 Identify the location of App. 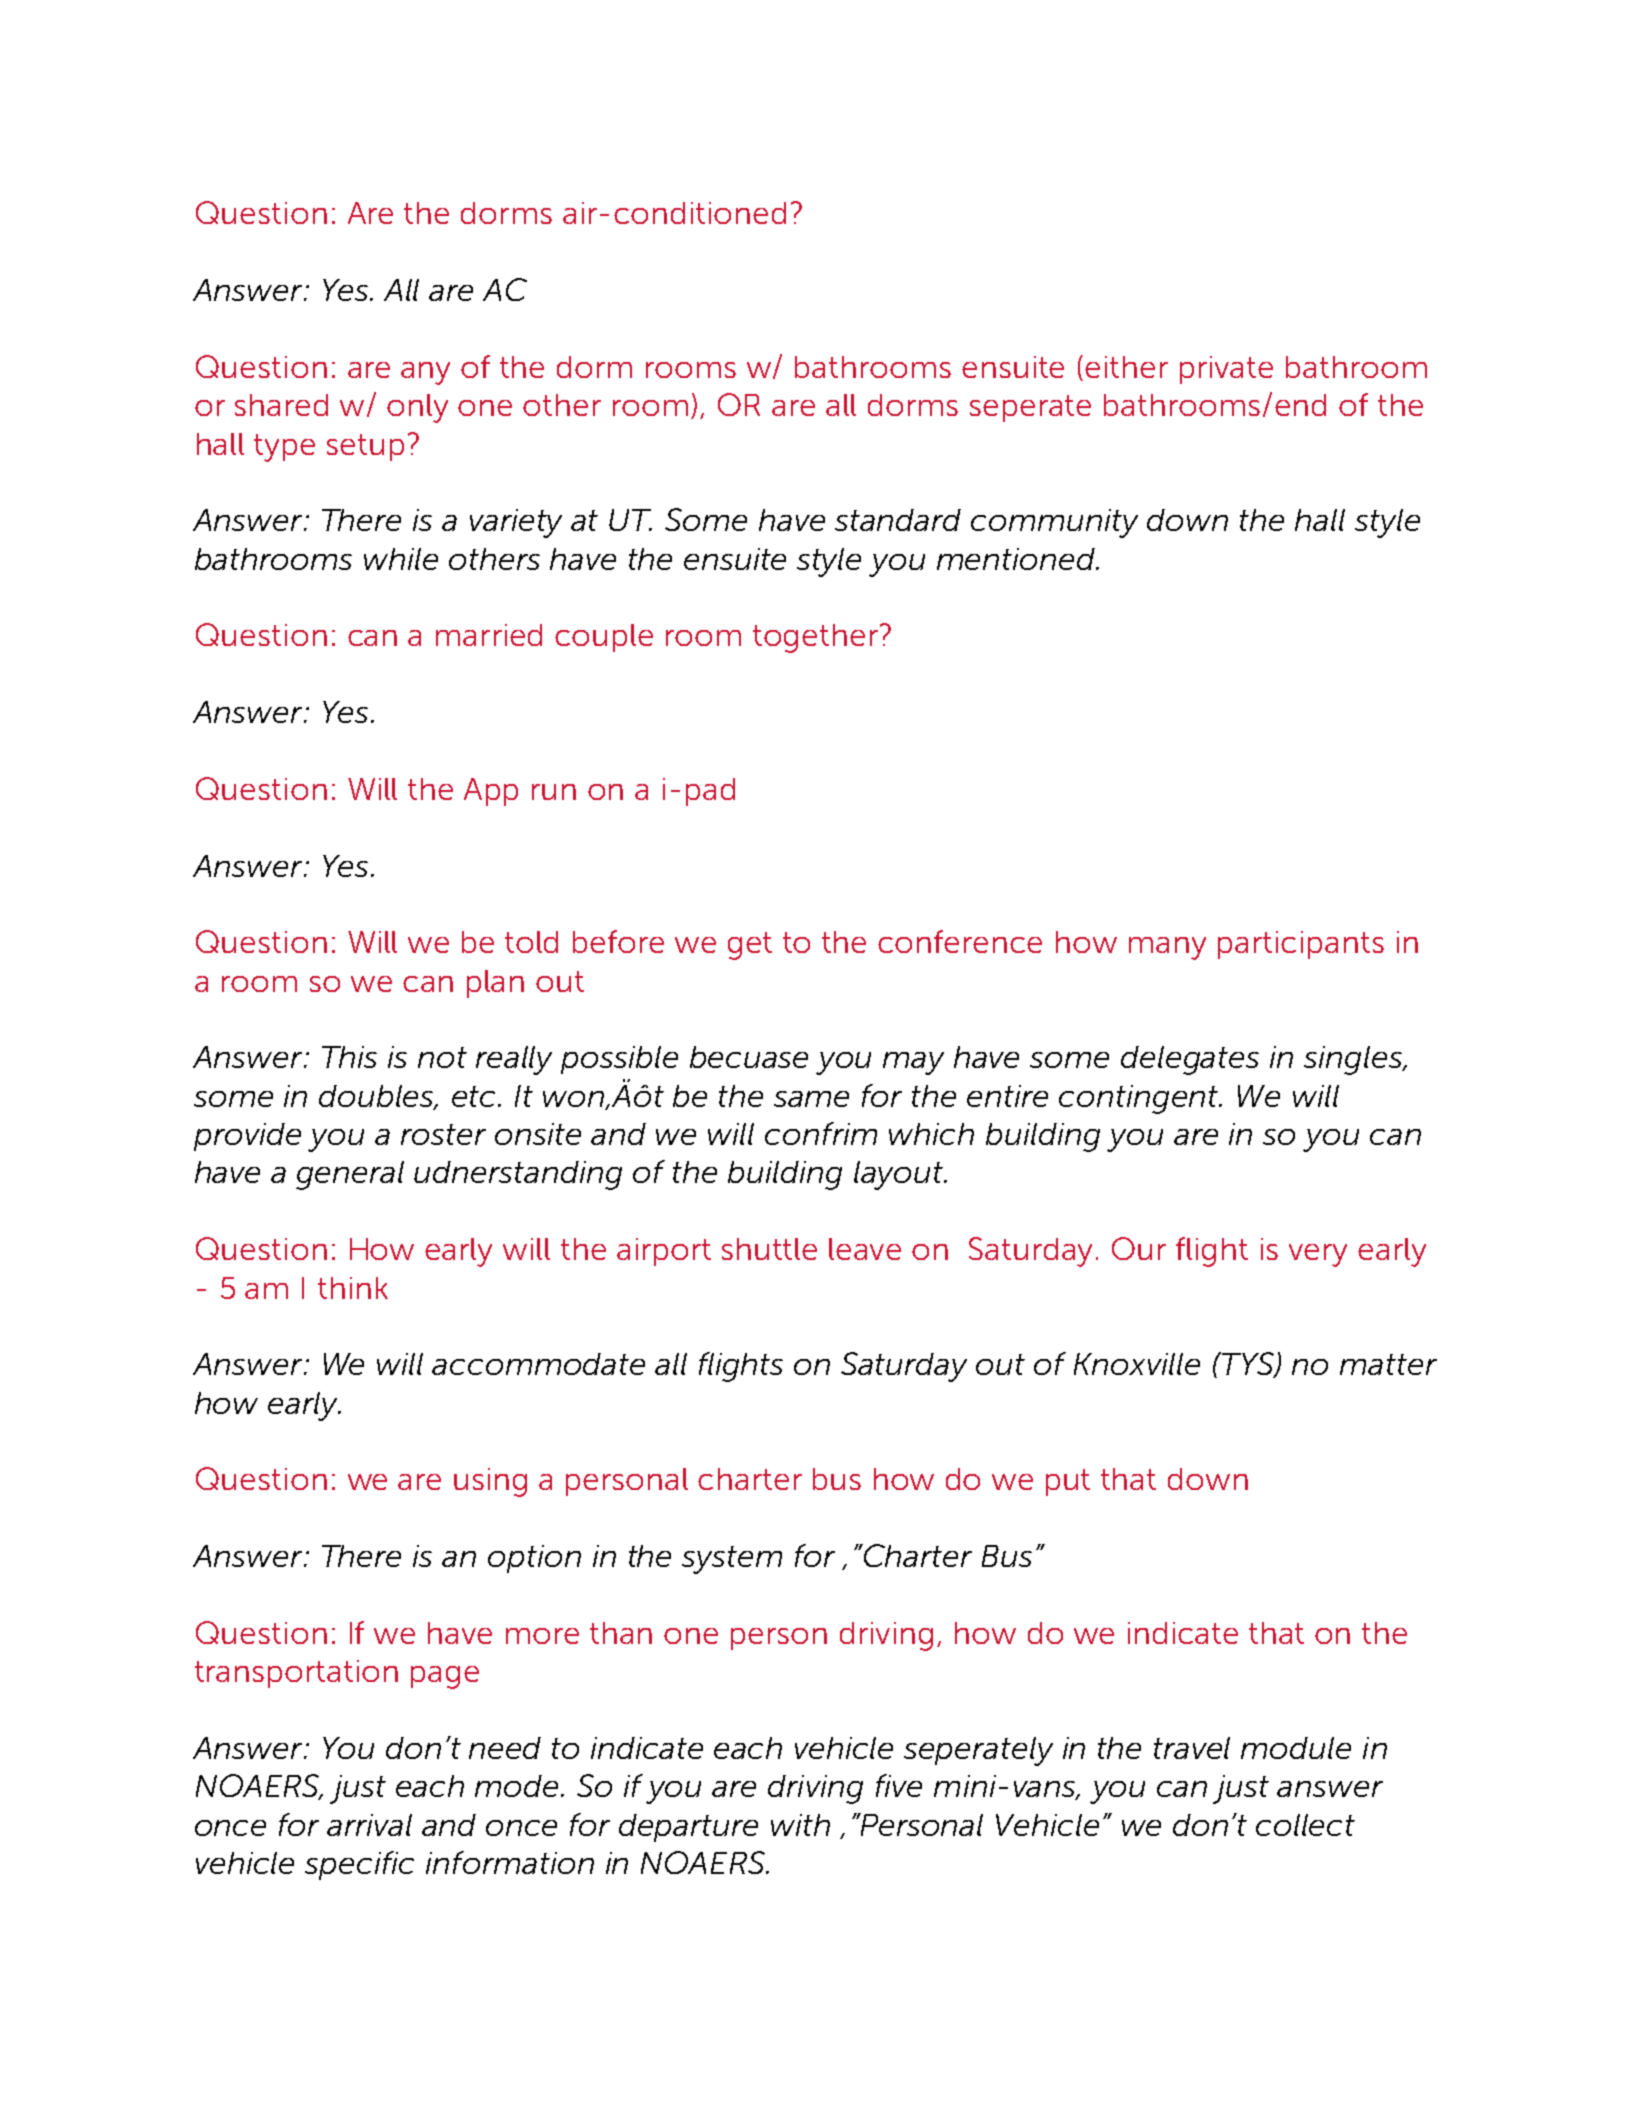
(491, 792).
